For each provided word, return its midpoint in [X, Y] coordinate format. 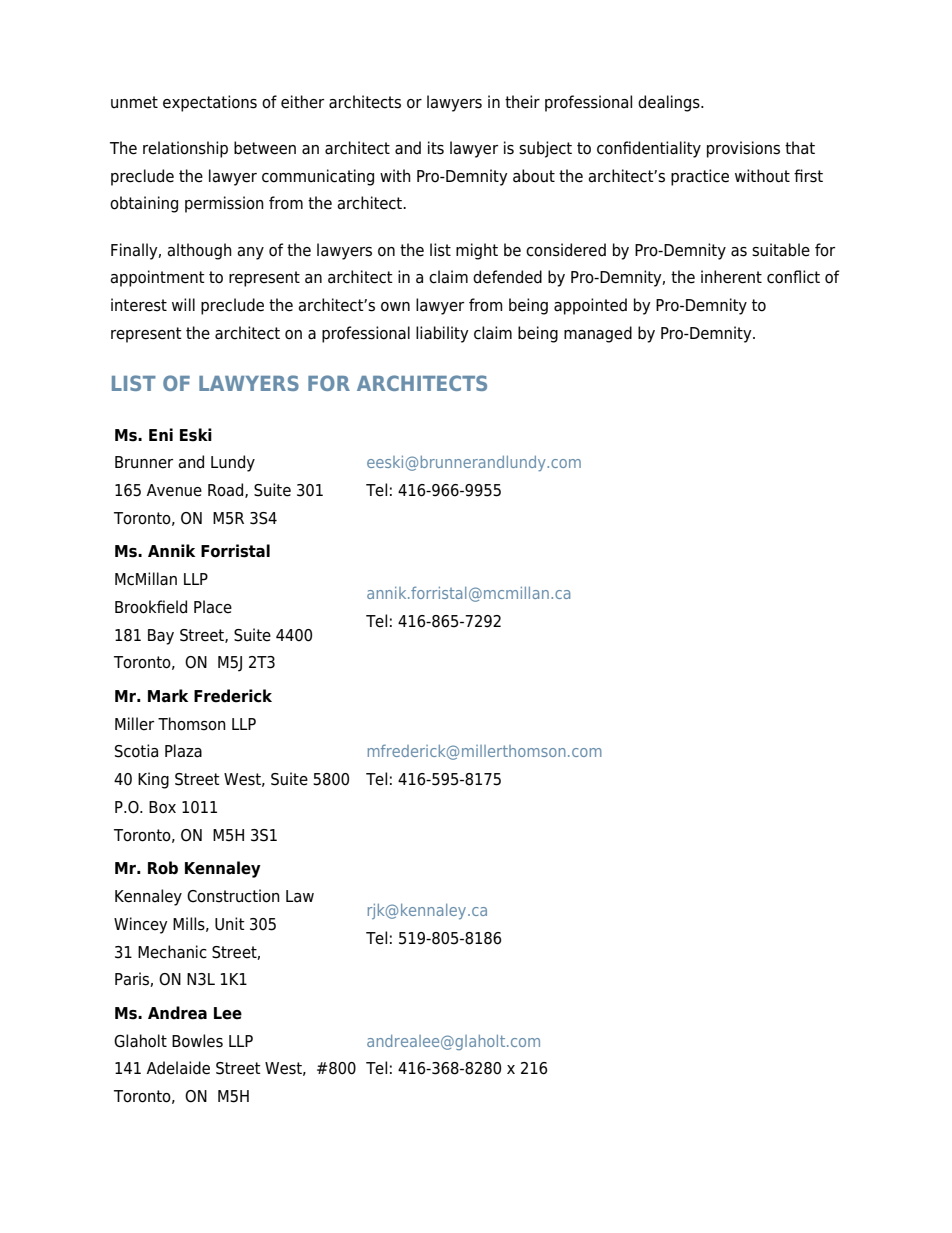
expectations [210, 103]
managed [598, 334]
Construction [233, 896]
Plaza [183, 751]
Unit [230, 924]
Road [227, 490]
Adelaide [178, 1068]
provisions [743, 149]
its [436, 148]
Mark [168, 696]
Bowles [197, 1041]
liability [442, 334]
